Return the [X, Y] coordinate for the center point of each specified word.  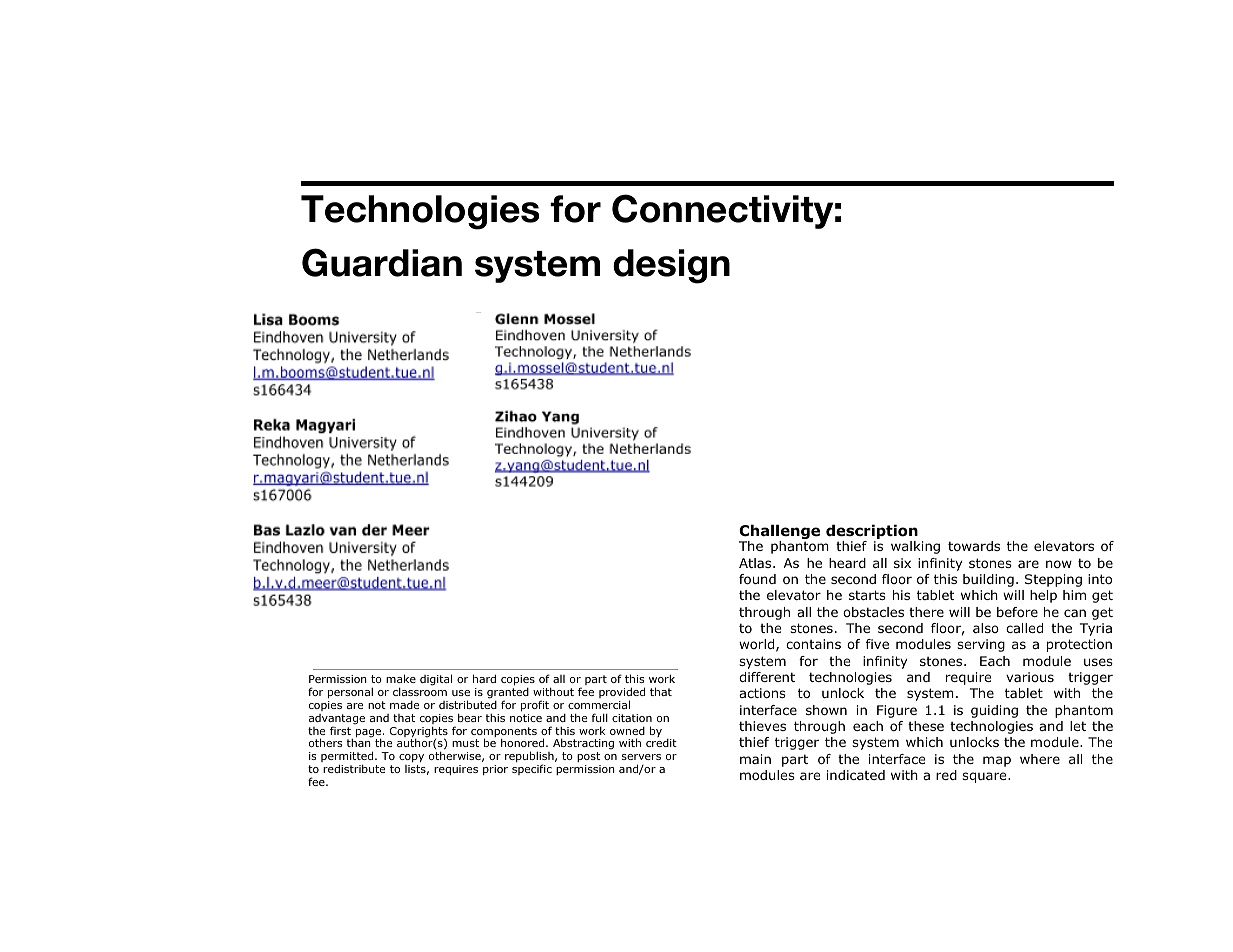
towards [974, 546]
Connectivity [722, 211]
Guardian [382, 262]
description [872, 533]
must [465, 743]
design [671, 266]
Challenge [779, 533]
